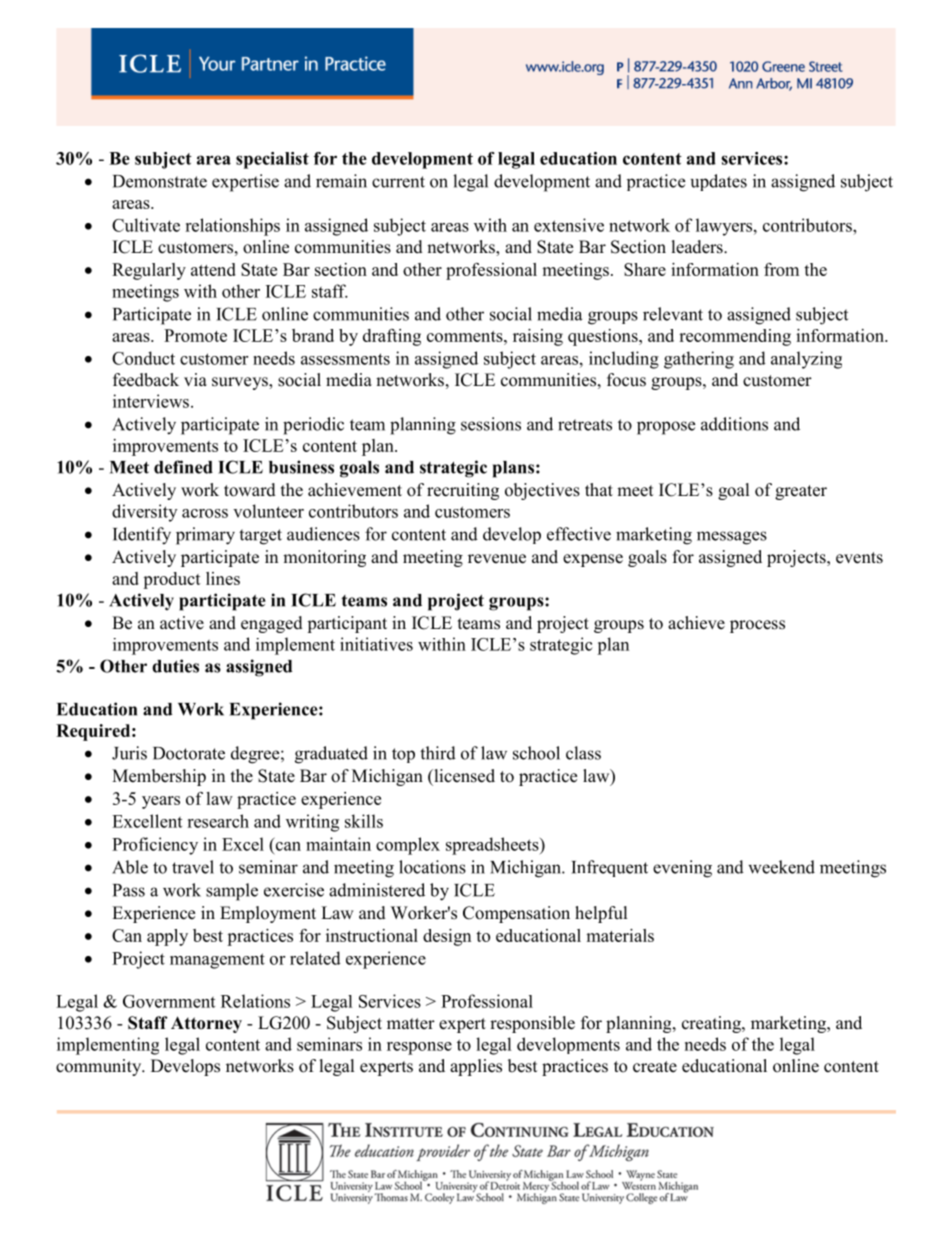  What do you see at coordinates (476, 1067) in the image?
I see `applies` at bounding box center [476, 1067].
